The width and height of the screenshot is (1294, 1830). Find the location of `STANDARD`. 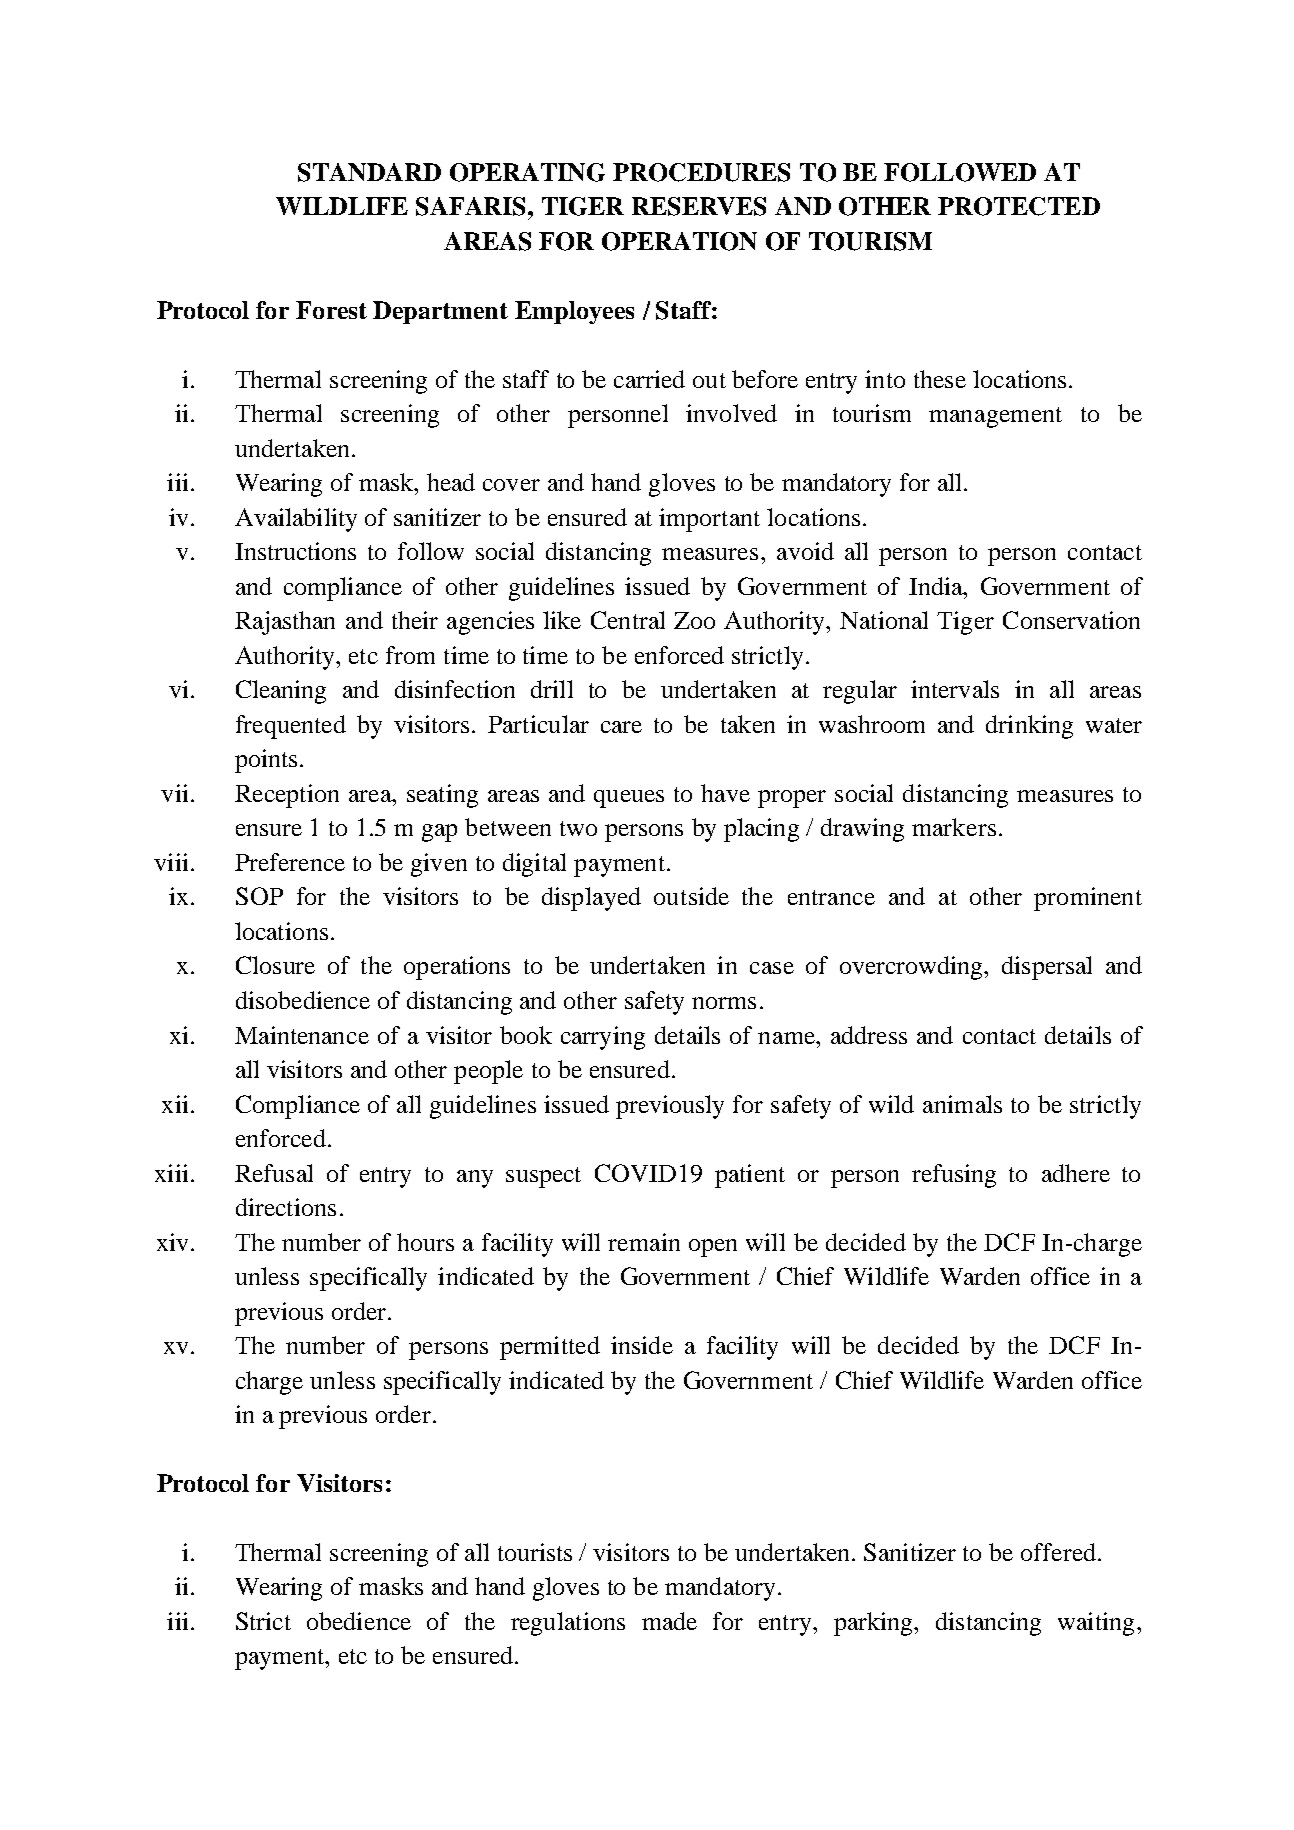

STANDARD is located at coordinates (369, 172).
